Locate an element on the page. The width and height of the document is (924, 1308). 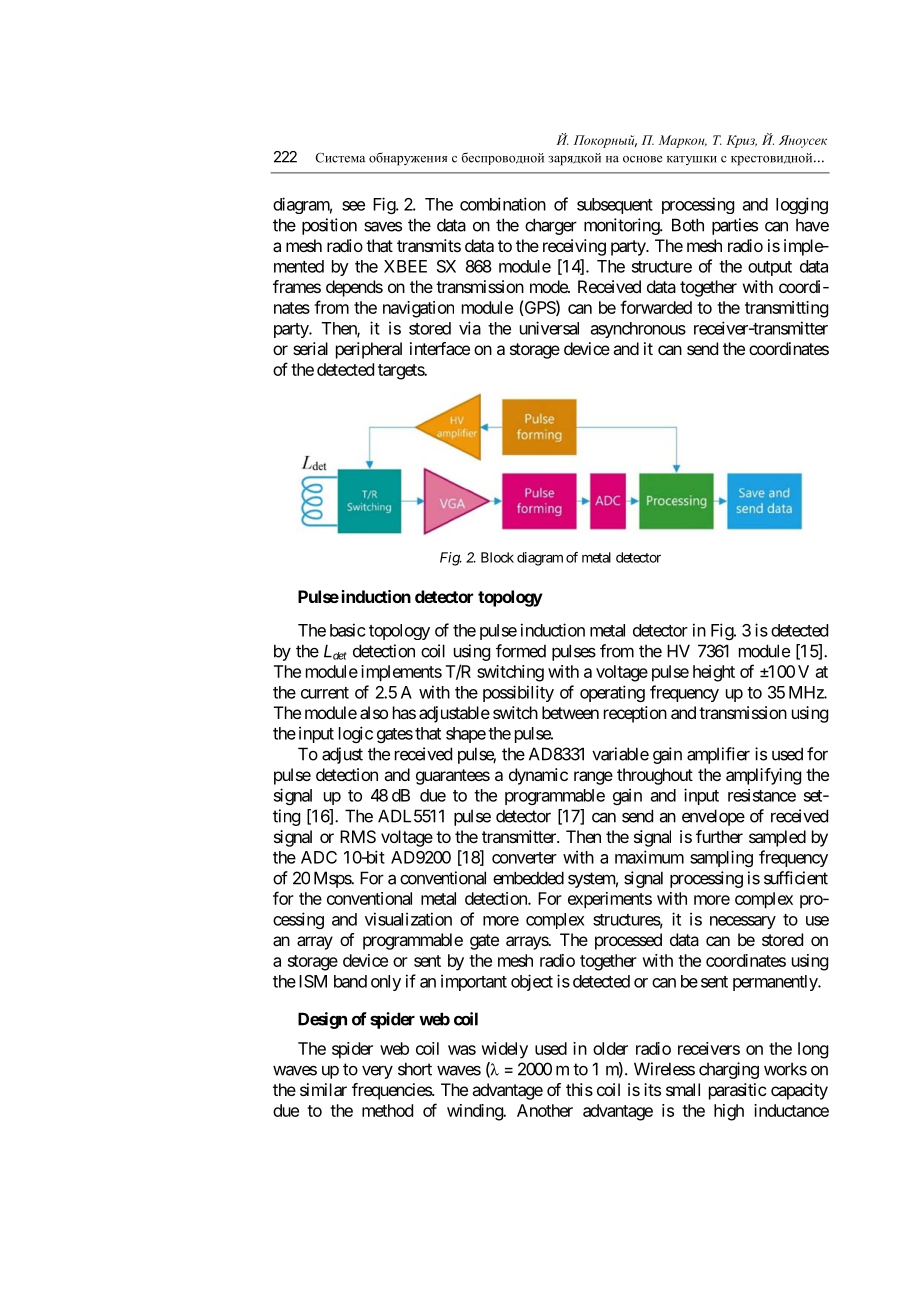
charger is located at coordinates (551, 226).
